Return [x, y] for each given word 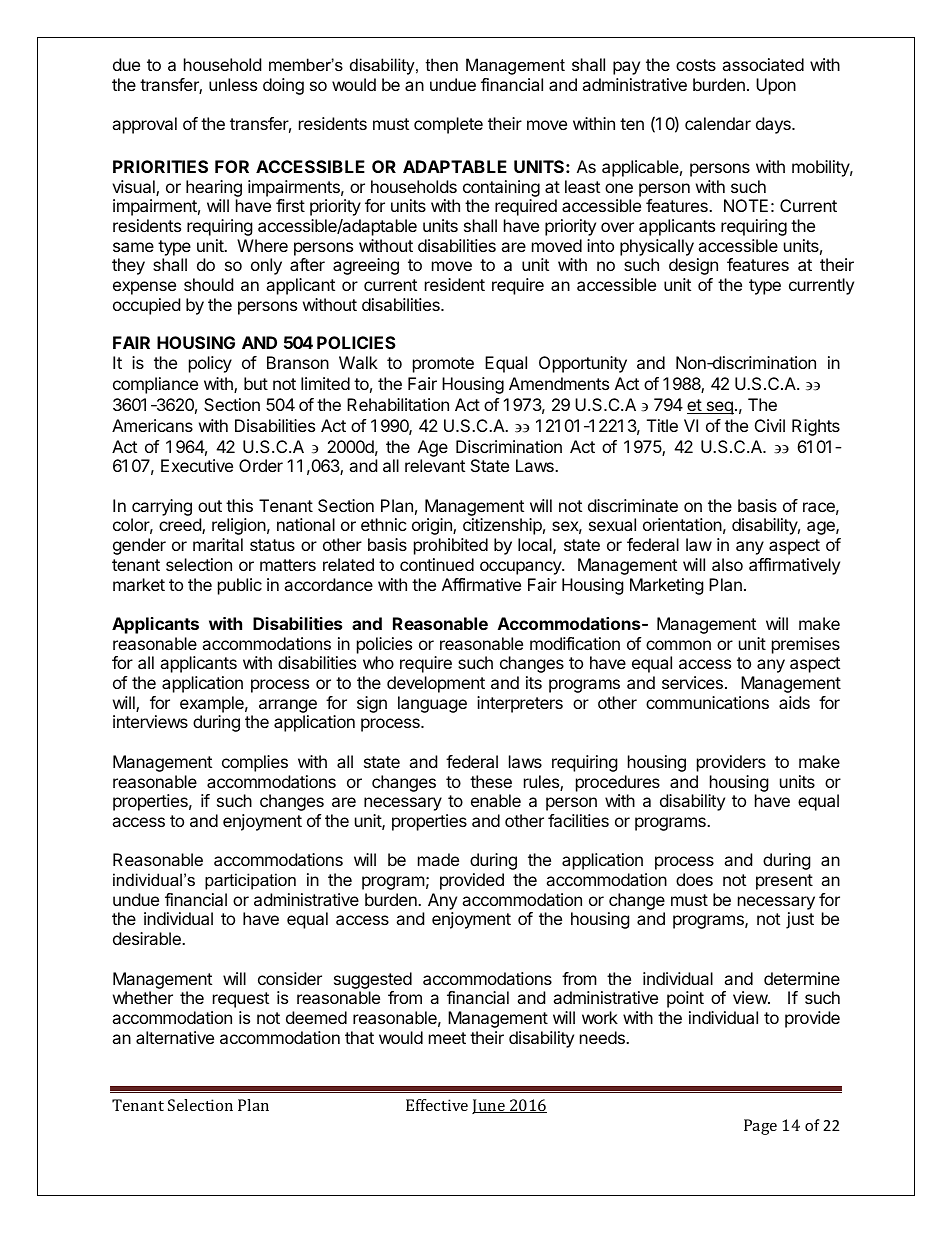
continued [437, 564]
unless [233, 84]
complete [448, 125]
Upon [776, 86]
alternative [175, 1037]
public [240, 586]
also [727, 564]
